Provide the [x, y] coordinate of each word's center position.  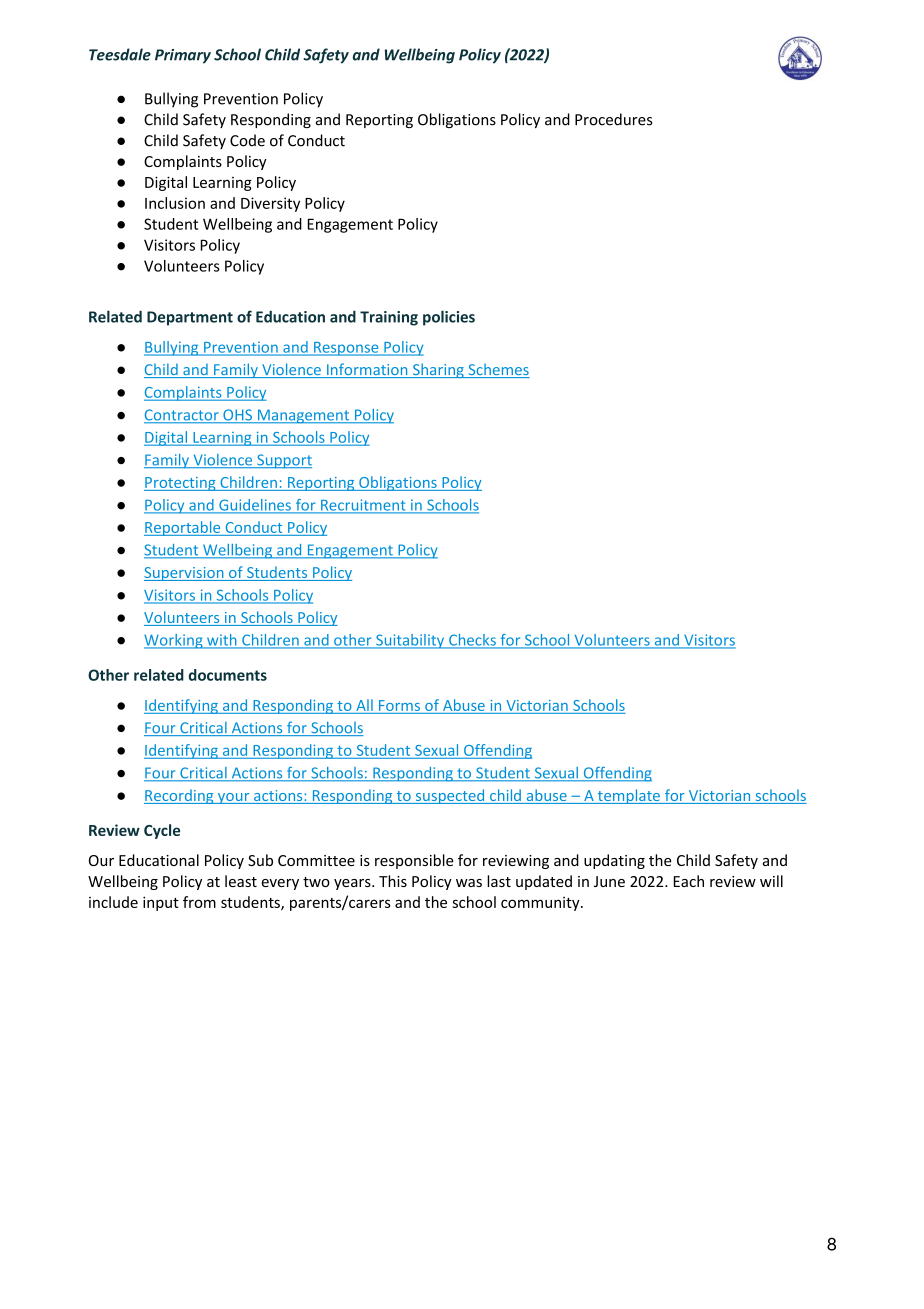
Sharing [438, 370]
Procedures [614, 119]
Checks [472, 641]
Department [190, 318]
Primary [183, 56]
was [469, 883]
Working [174, 641]
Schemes [498, 370]
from [199, 902]
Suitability [410, 641]
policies [449, 318]
